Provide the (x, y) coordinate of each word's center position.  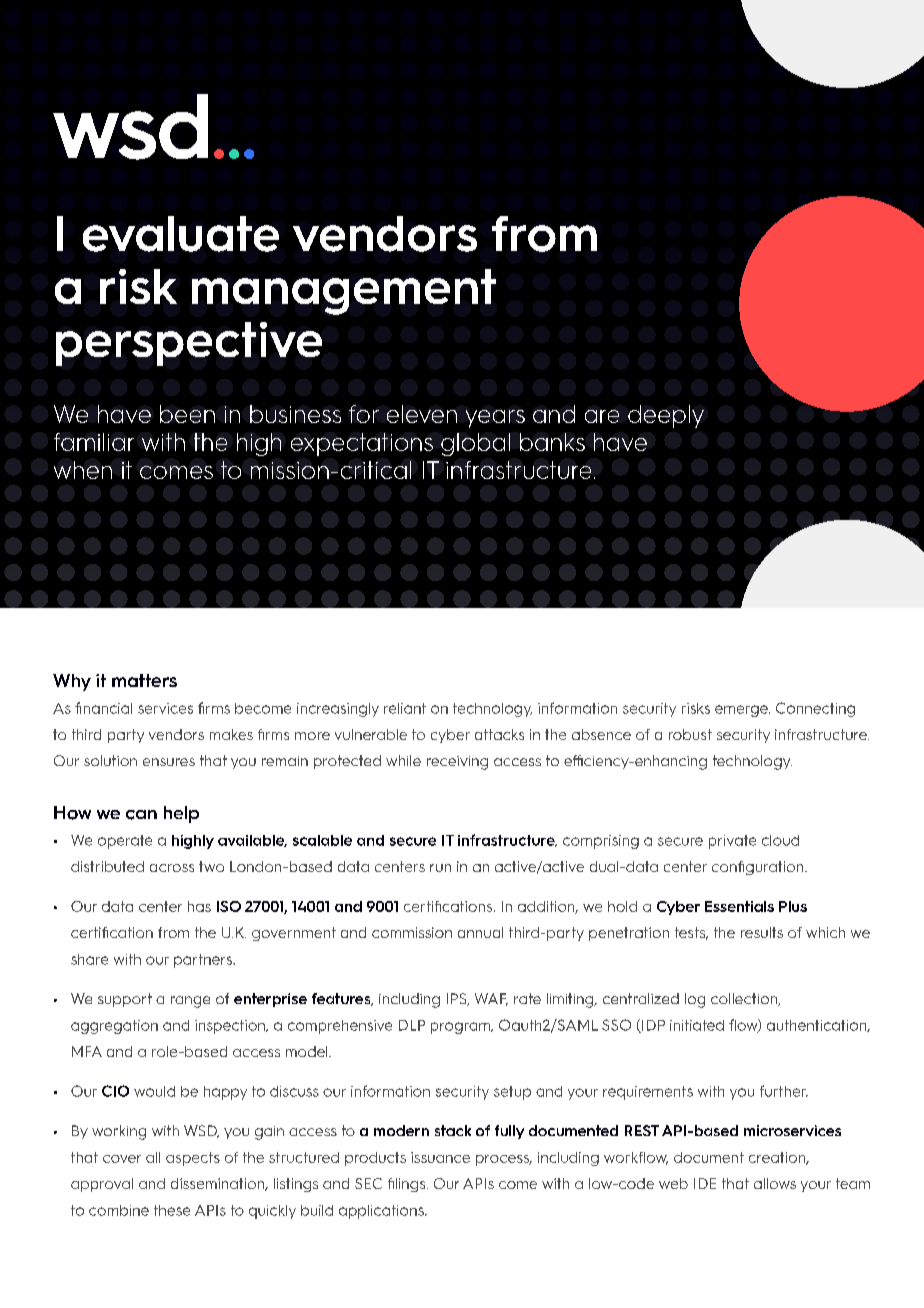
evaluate (181, 234)
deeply (666, 416)
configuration (759, 868)
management (344, 292)
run (440, 868)
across (172, 868)
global (475, 444)
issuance (440, 1157)
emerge (742, 711)
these (172, 1210)
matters (144, 680)
